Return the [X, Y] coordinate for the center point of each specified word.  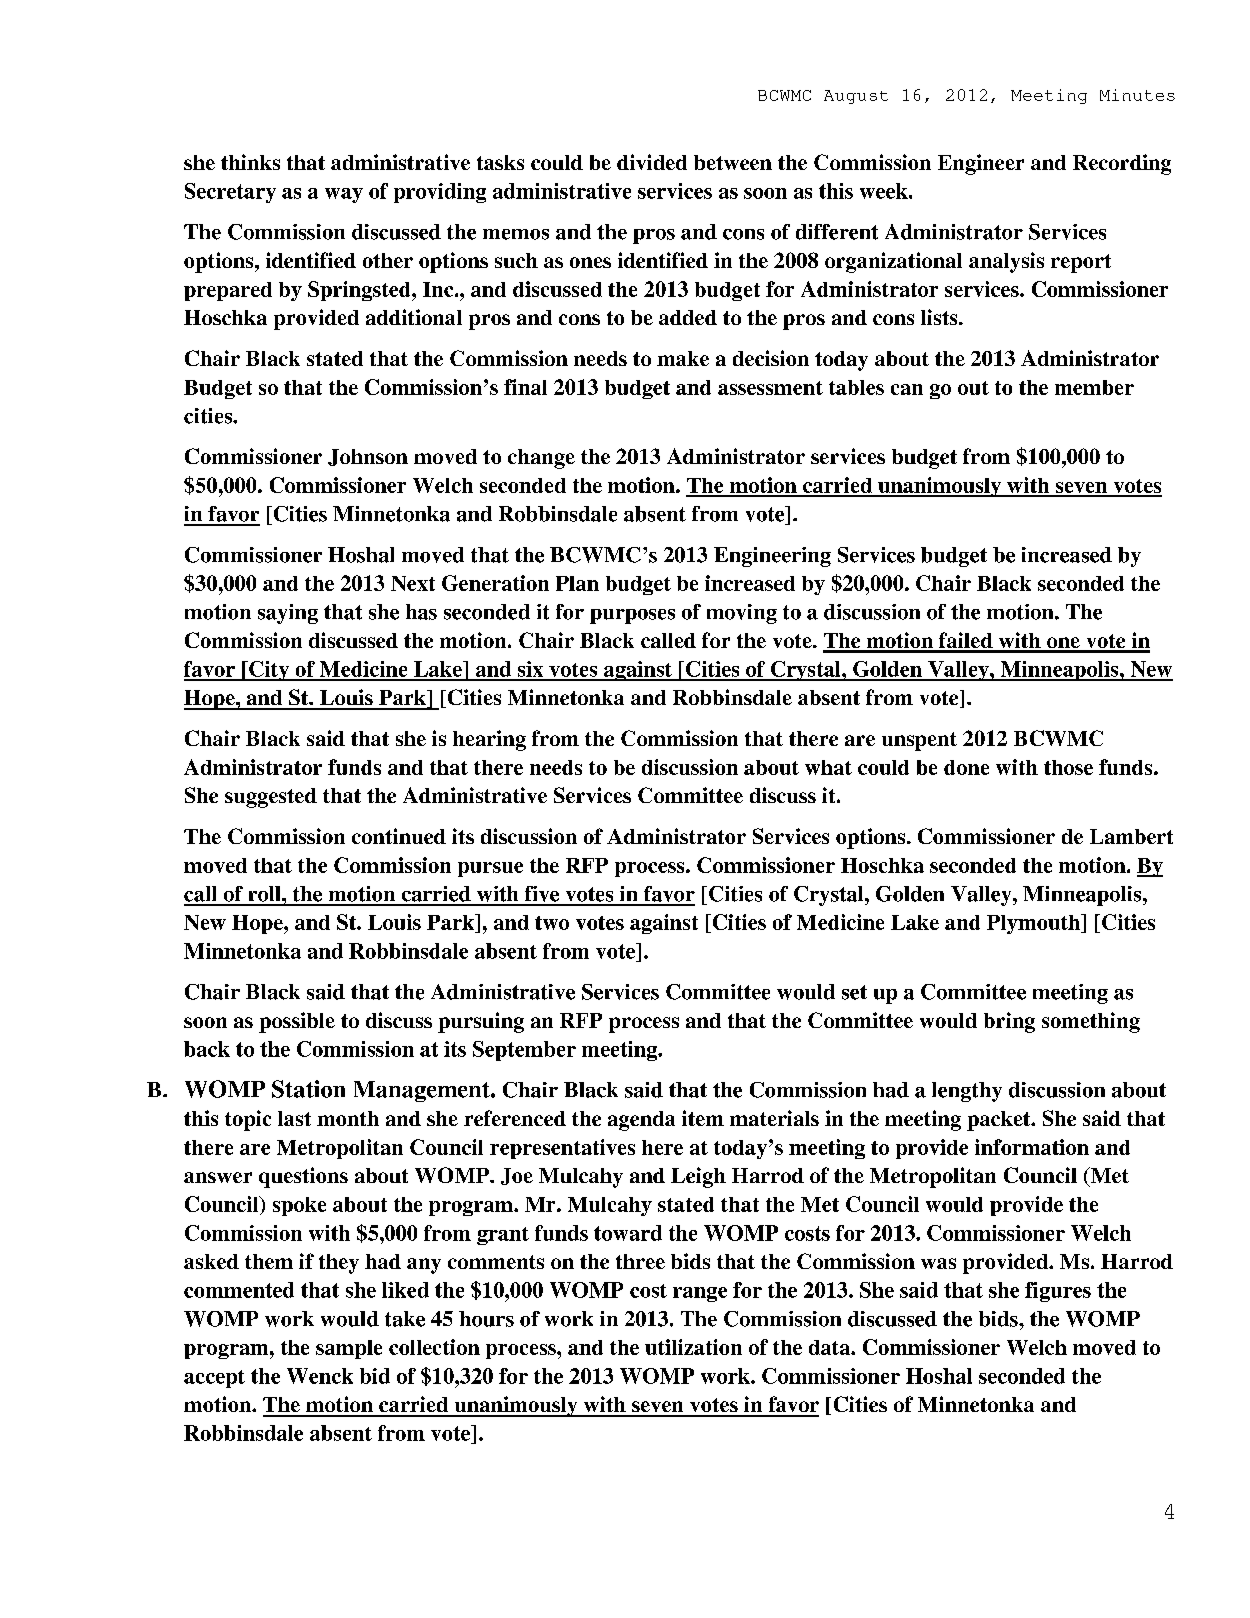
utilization [693, 1347]
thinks [250, 162]
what [828, 767]
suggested [271, 798]
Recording [1122, 164]
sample [349, 1349]
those [1068, 767]
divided [652, 162]
